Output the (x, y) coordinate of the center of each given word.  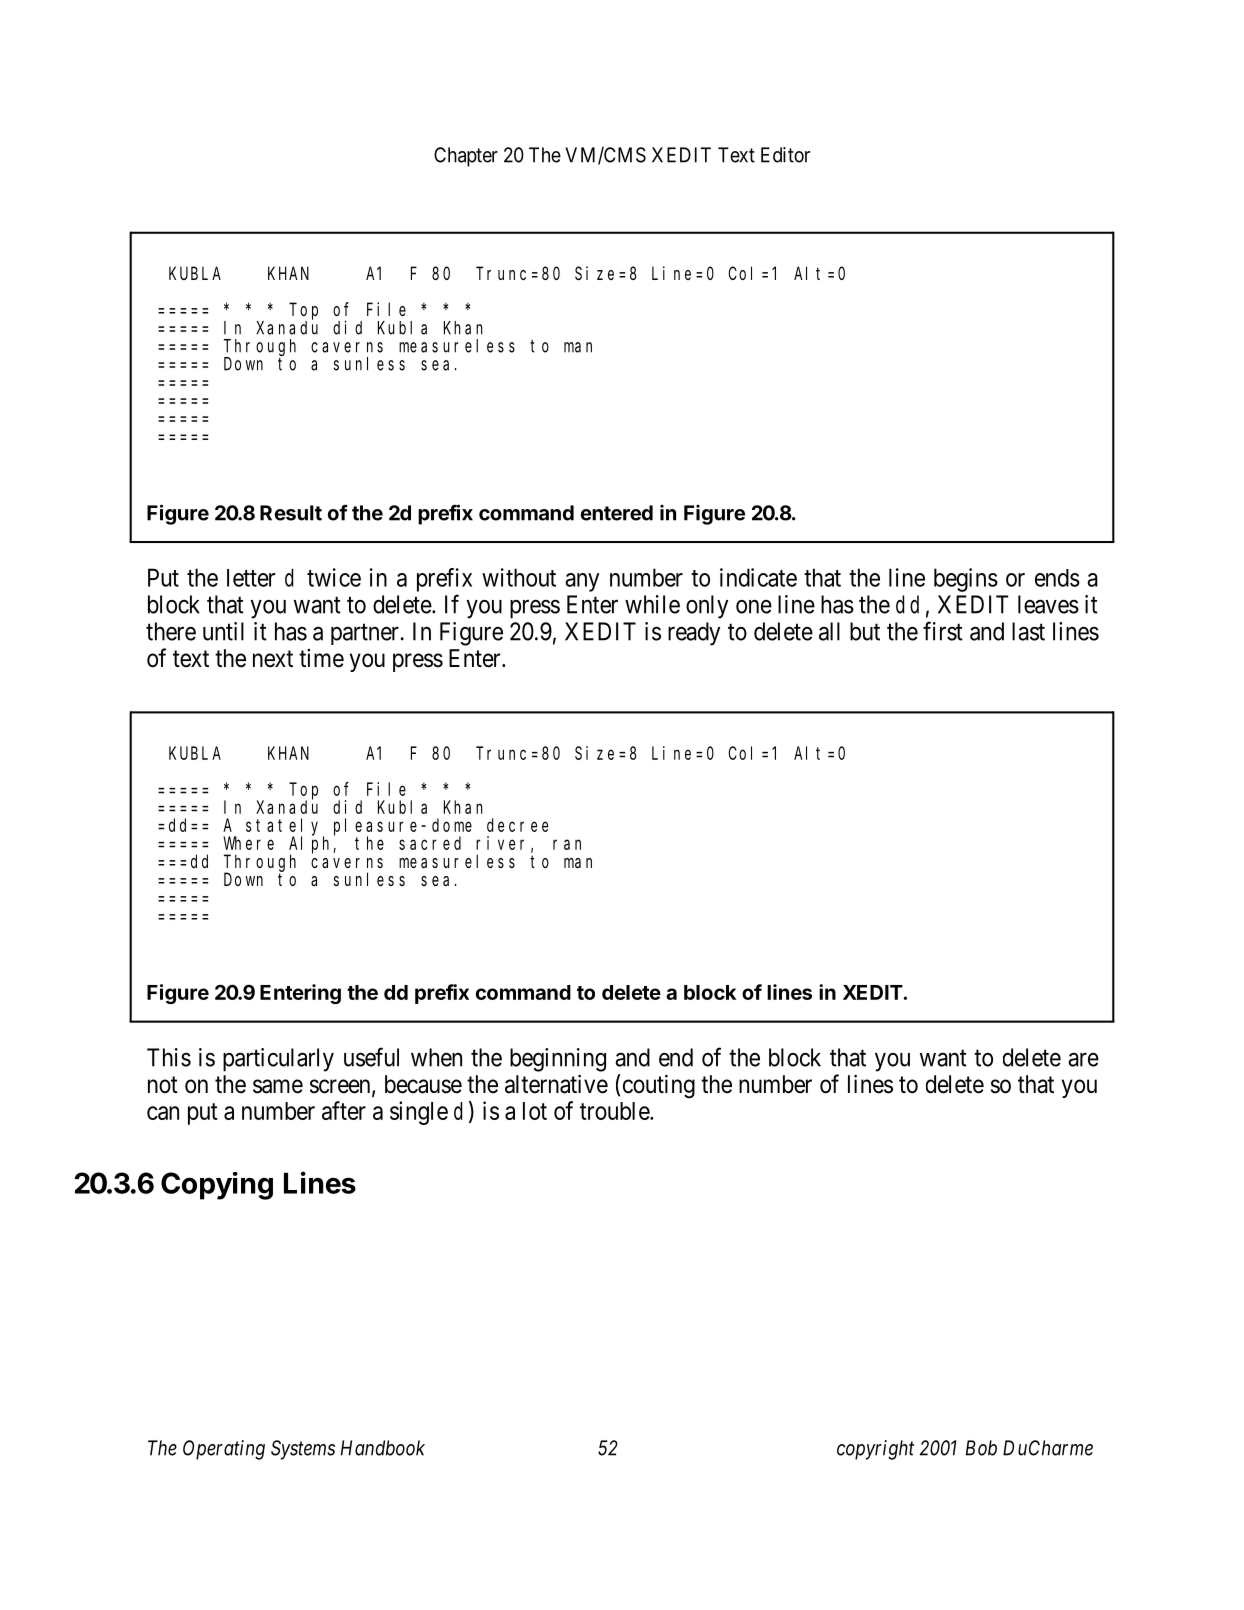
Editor (785, 155)
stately (285, 827)
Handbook (383, 1448)
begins (966, 580)
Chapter (466, 157)
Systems (303, 1450)
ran (567, 844)
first (943, 631)
